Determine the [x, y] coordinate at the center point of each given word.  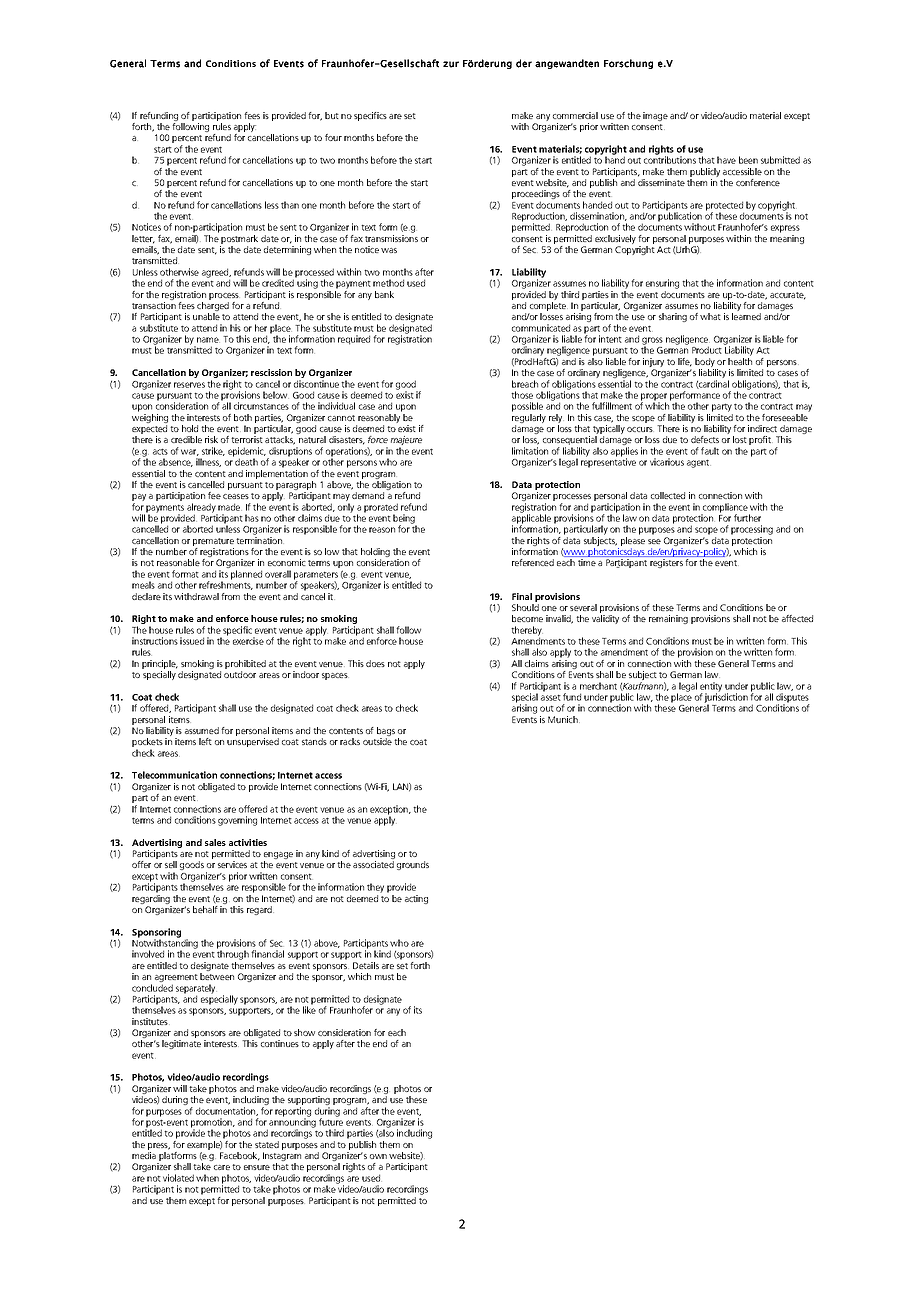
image [655, 116]
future [331, 1121]
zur [451, 64]
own [378, 1156]
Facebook [240, 1156]
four [333, 137]
